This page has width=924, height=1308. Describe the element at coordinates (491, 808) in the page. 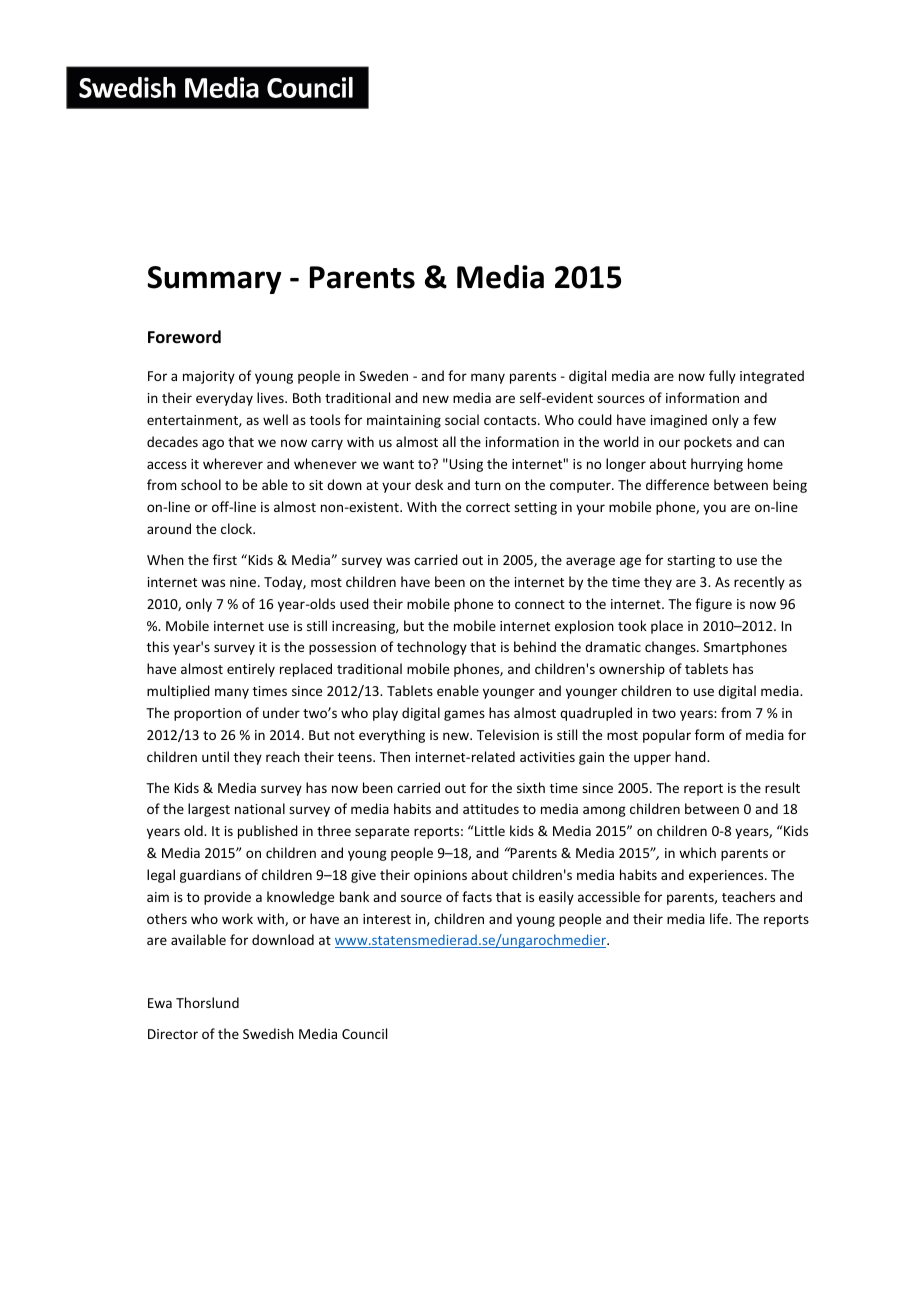

I see `attitudes` at that location.
